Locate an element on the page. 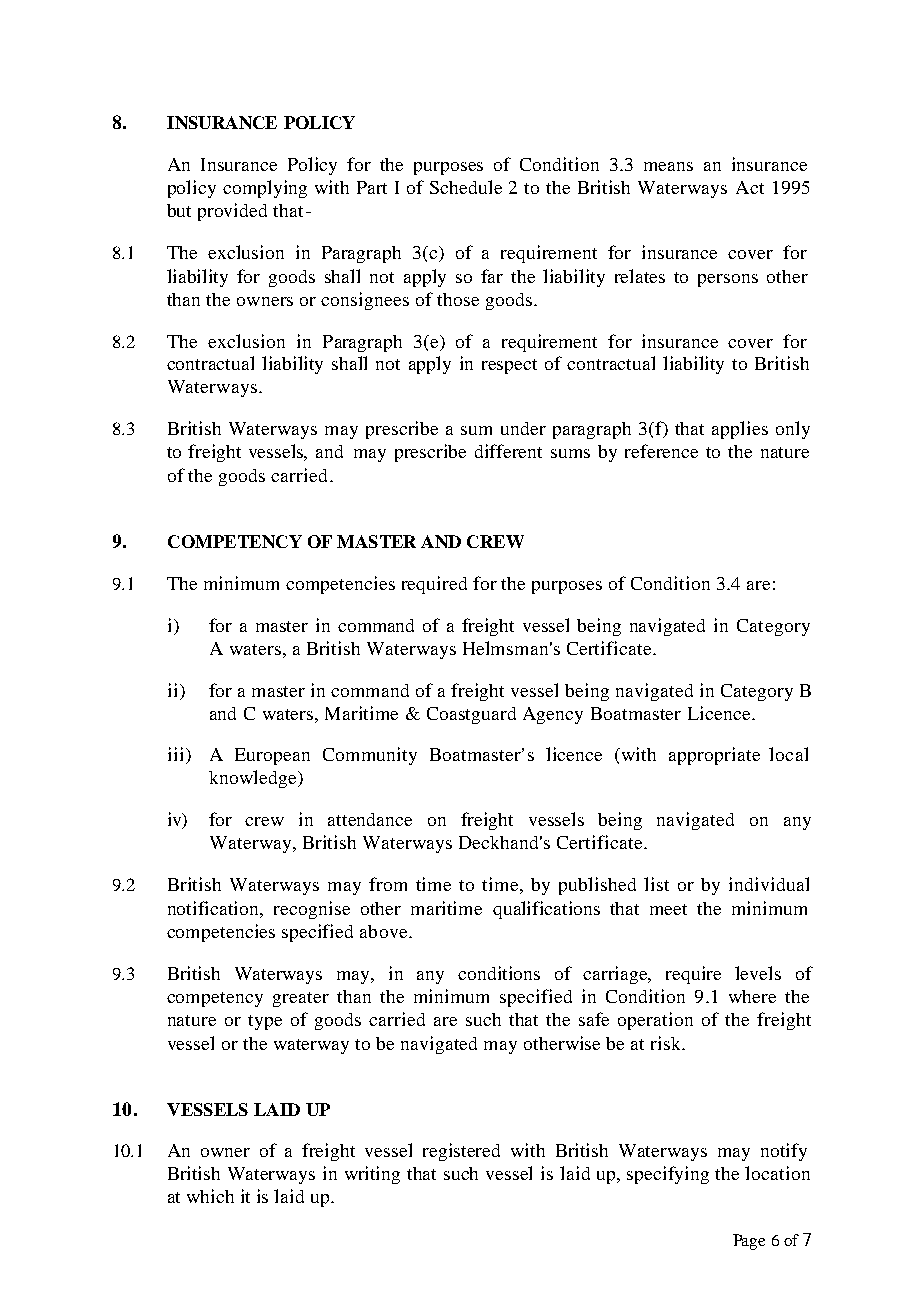  appropriate is located at coordinates (714, 756).
